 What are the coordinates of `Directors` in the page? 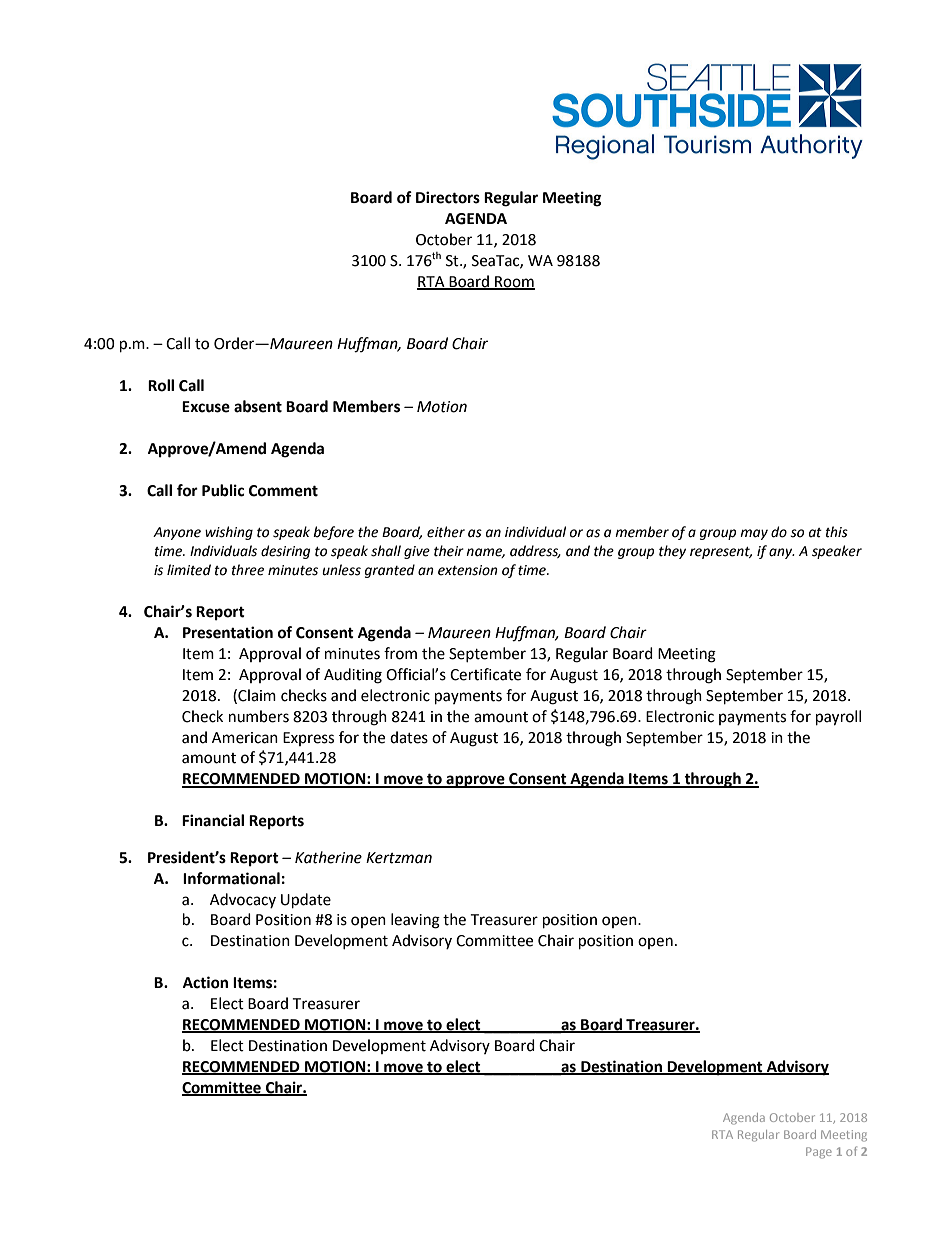 It's located at (448, 197).
